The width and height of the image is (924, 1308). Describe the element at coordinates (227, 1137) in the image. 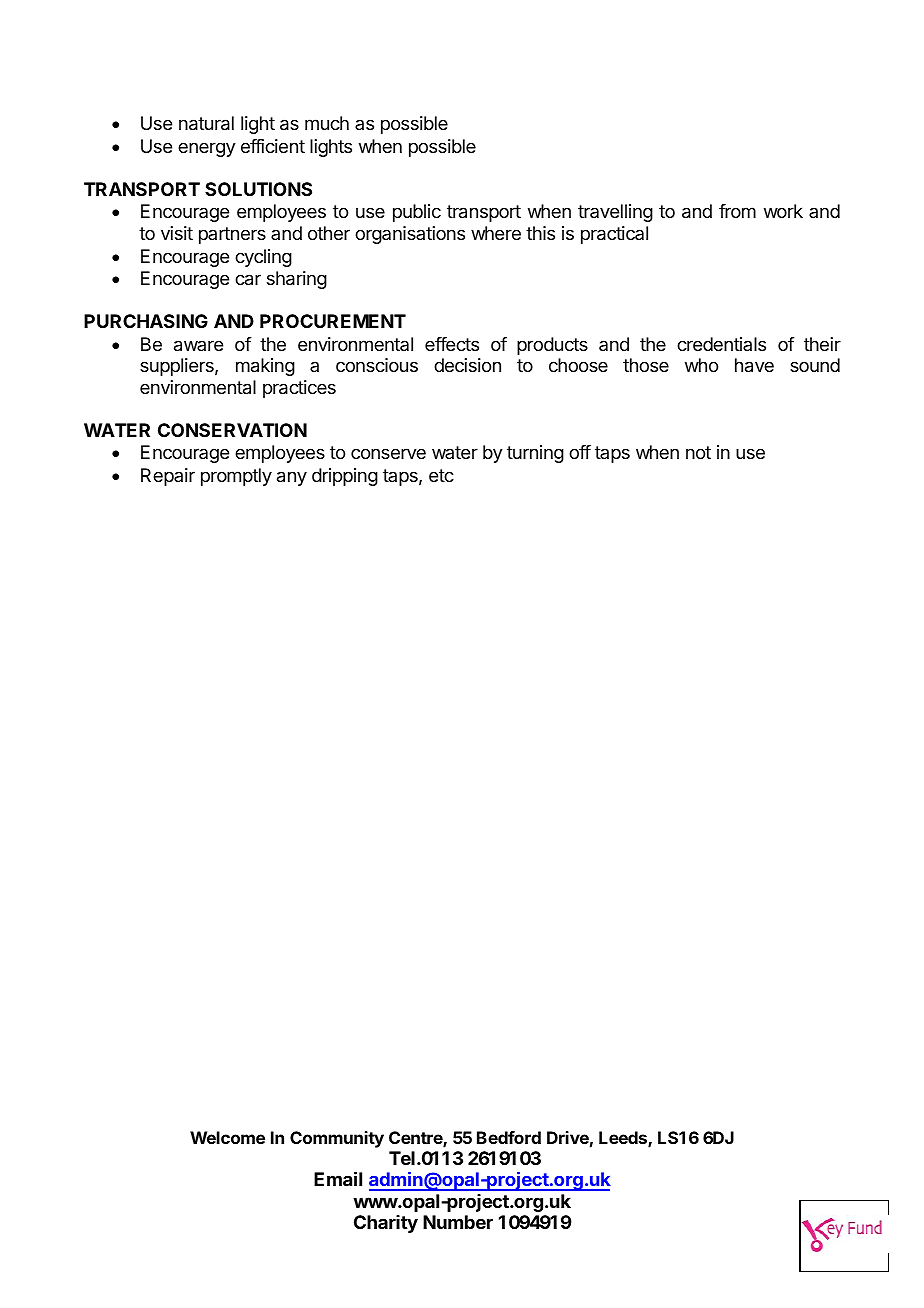

I see `Welcome` at that location.
